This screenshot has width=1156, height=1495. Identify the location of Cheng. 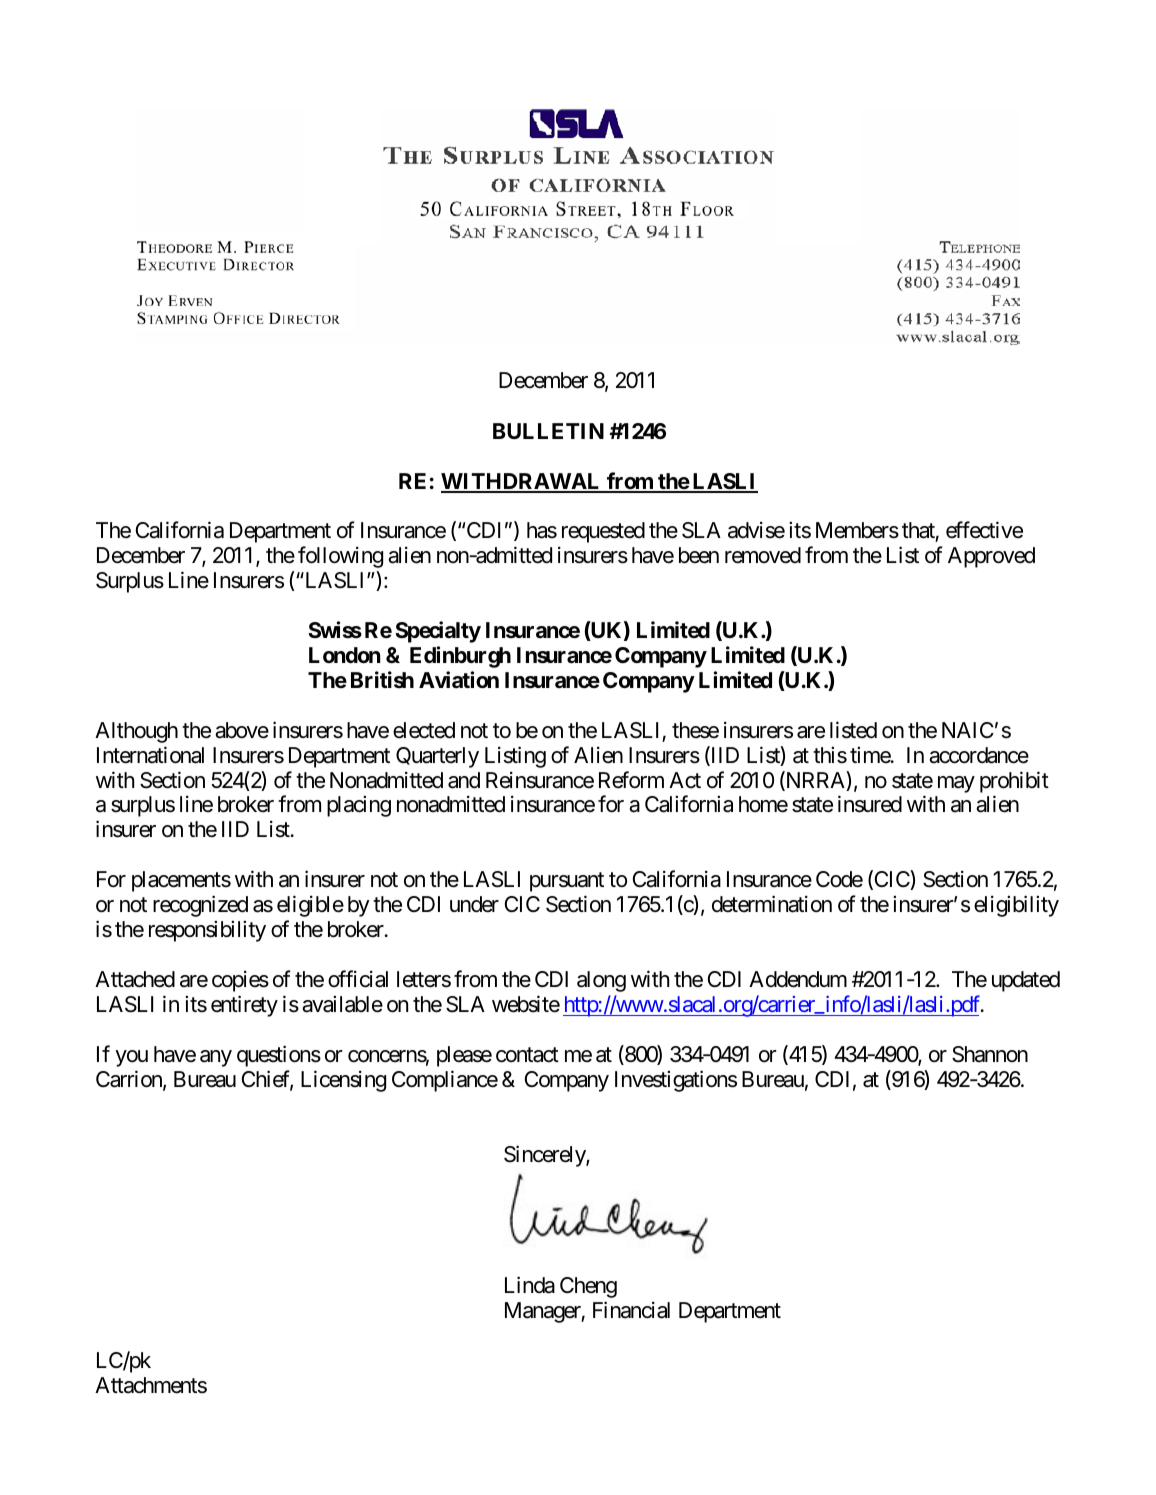
(588, 1287).
